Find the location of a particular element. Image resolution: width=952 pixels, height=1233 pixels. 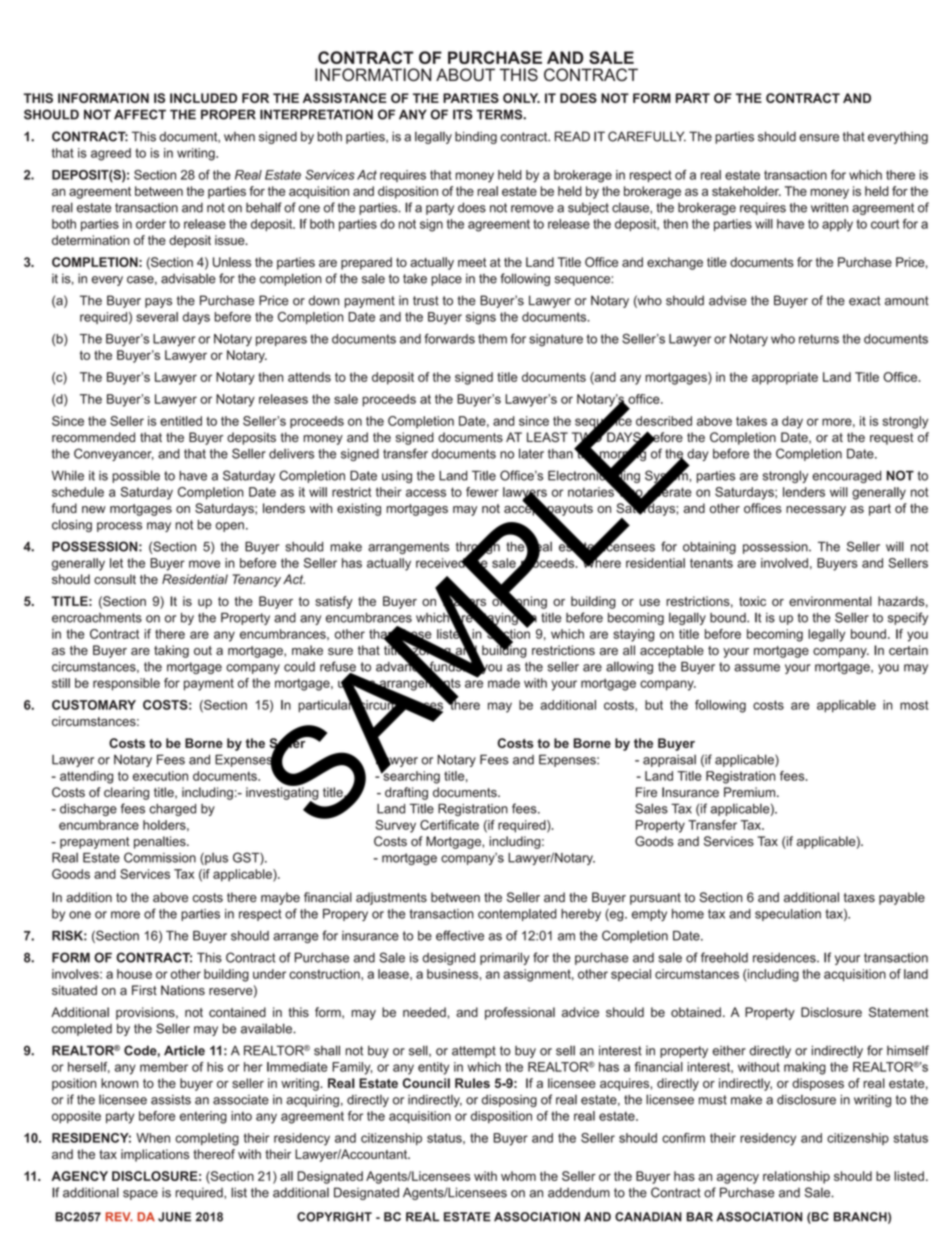

written is located at coordinates (829, 208).
